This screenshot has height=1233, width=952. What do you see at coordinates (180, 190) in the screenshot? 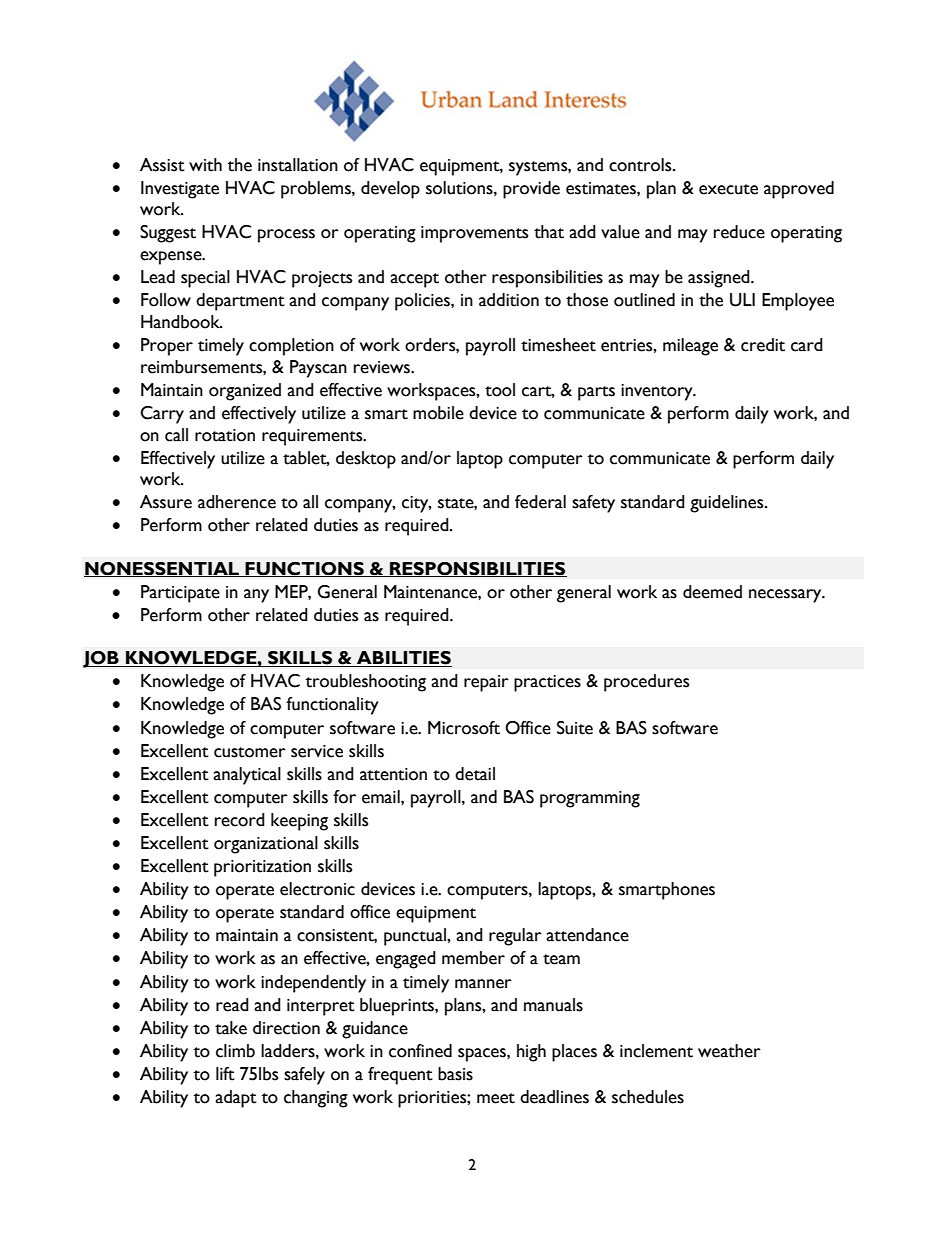
I see `Investigate` at bounding box center [180, 190].
